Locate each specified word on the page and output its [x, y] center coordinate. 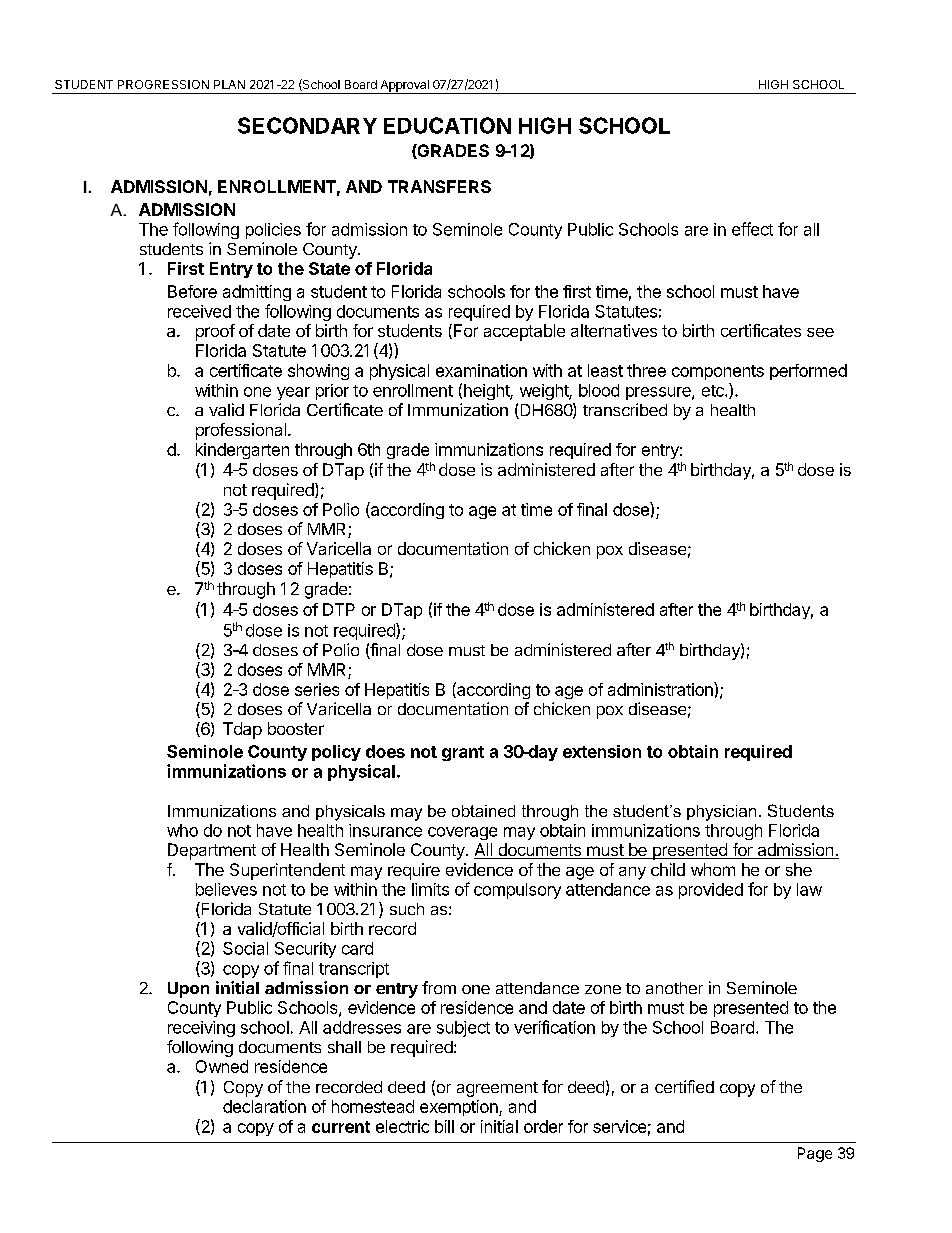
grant [463, 753]
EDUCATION [447, 125]
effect [752, 229]
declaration [264, 1106]
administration [661, 689]
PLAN [229, 84]
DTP [339, 609]
